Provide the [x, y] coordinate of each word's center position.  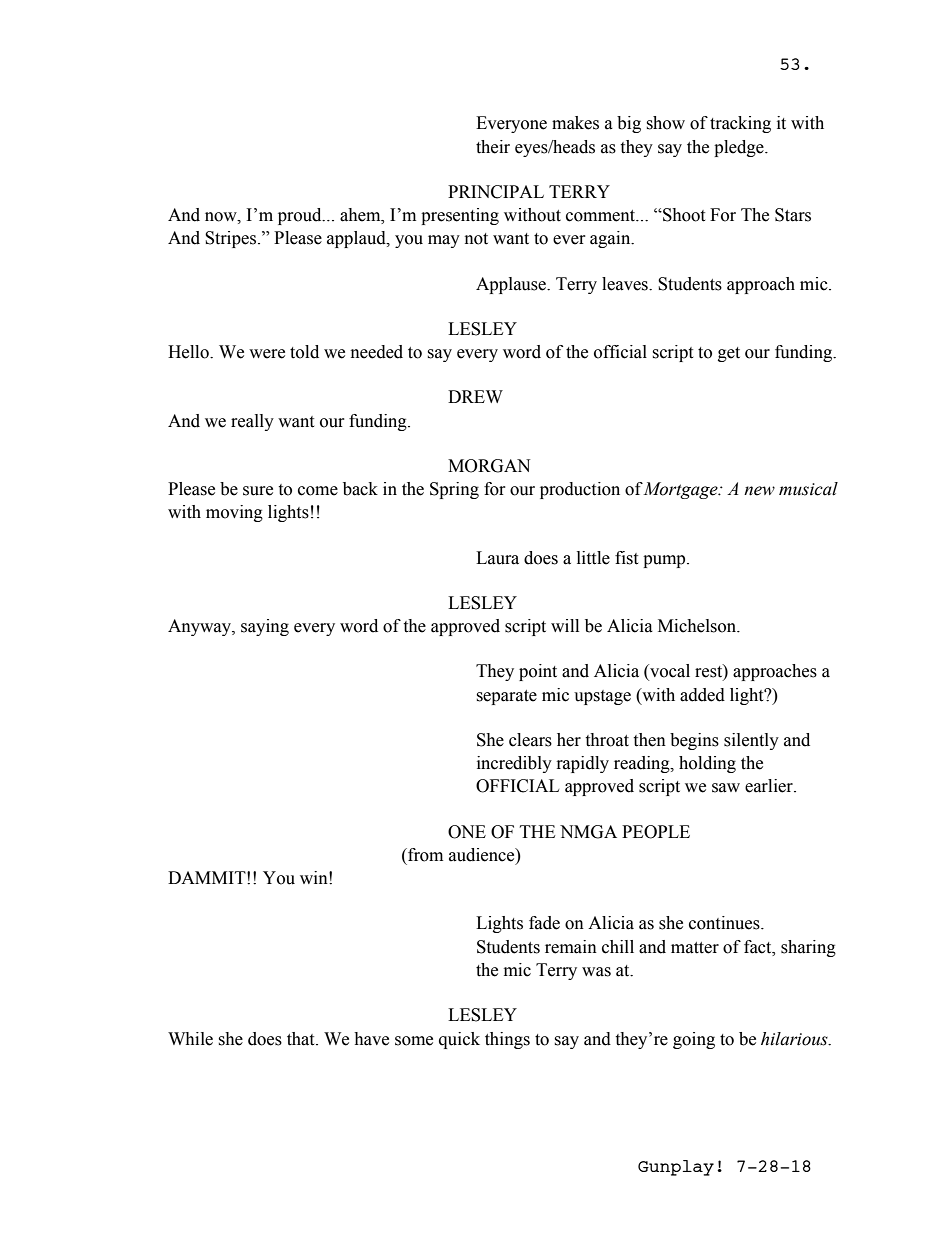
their [493, 147]
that [302, 1039]
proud [301, 216]
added [702, 695]
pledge [740, 148]
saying [265, 627]
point [538, 672]
